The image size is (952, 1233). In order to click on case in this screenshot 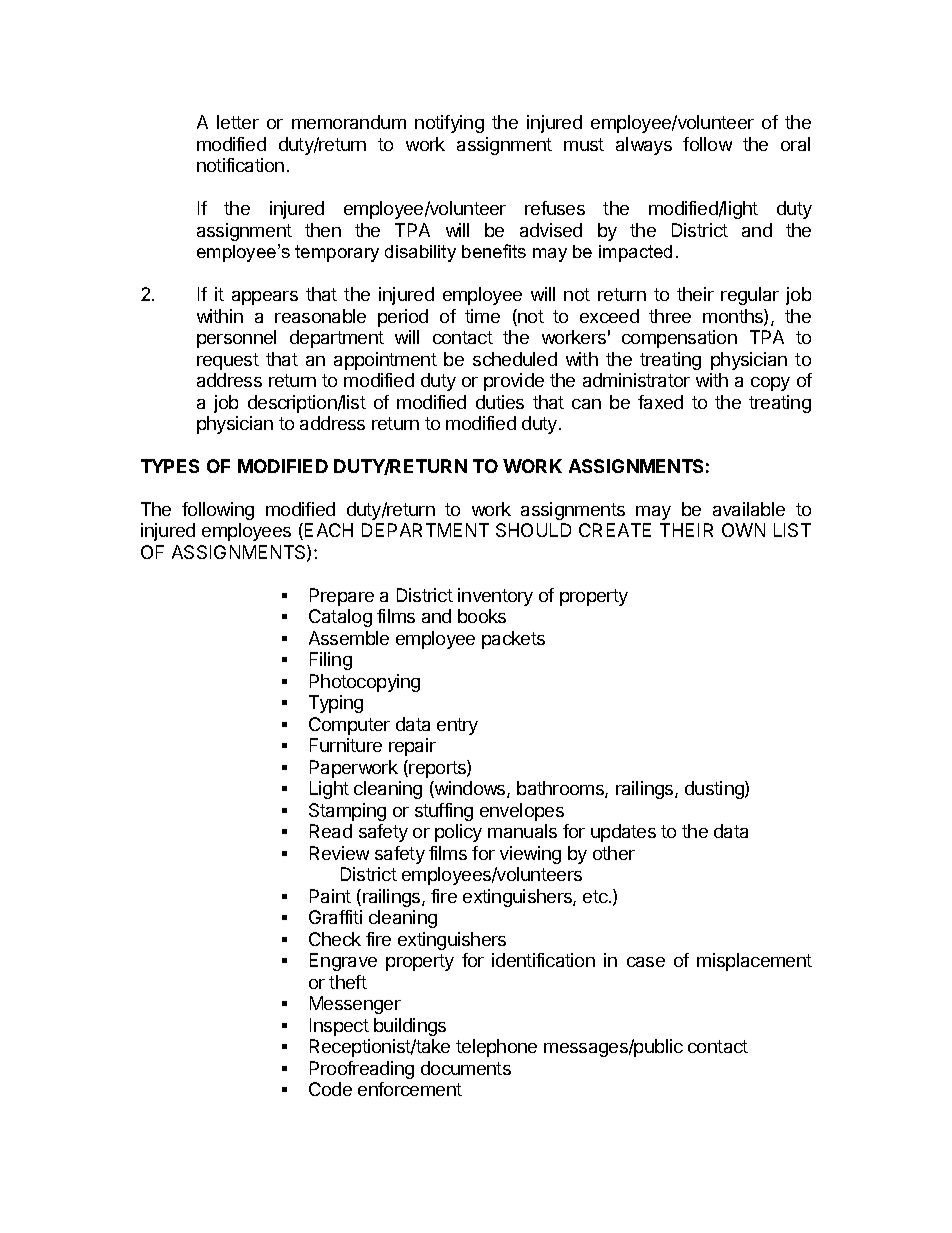, I will do `click(646, 962)`.
